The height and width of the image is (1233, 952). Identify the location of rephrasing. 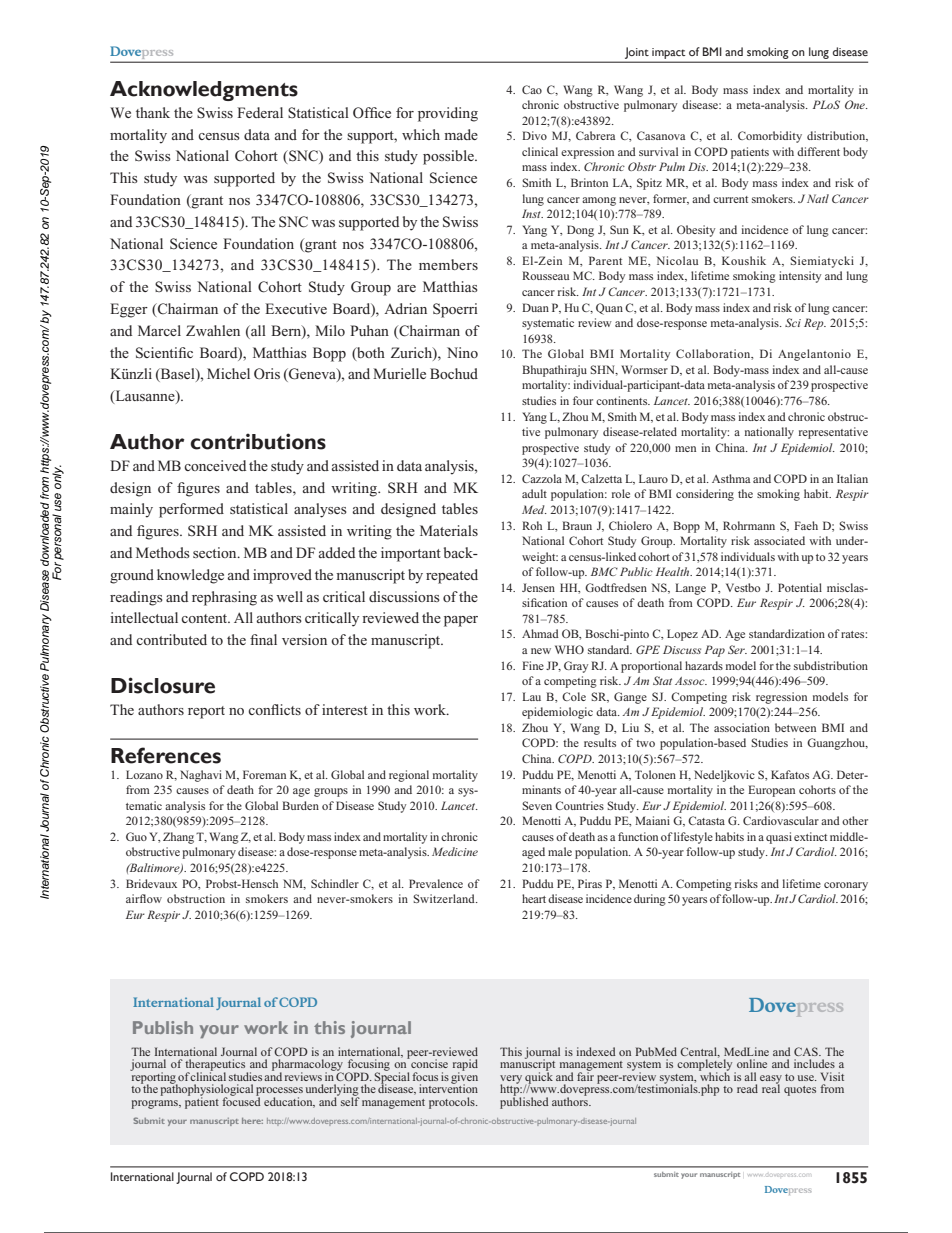
(224, 598).
